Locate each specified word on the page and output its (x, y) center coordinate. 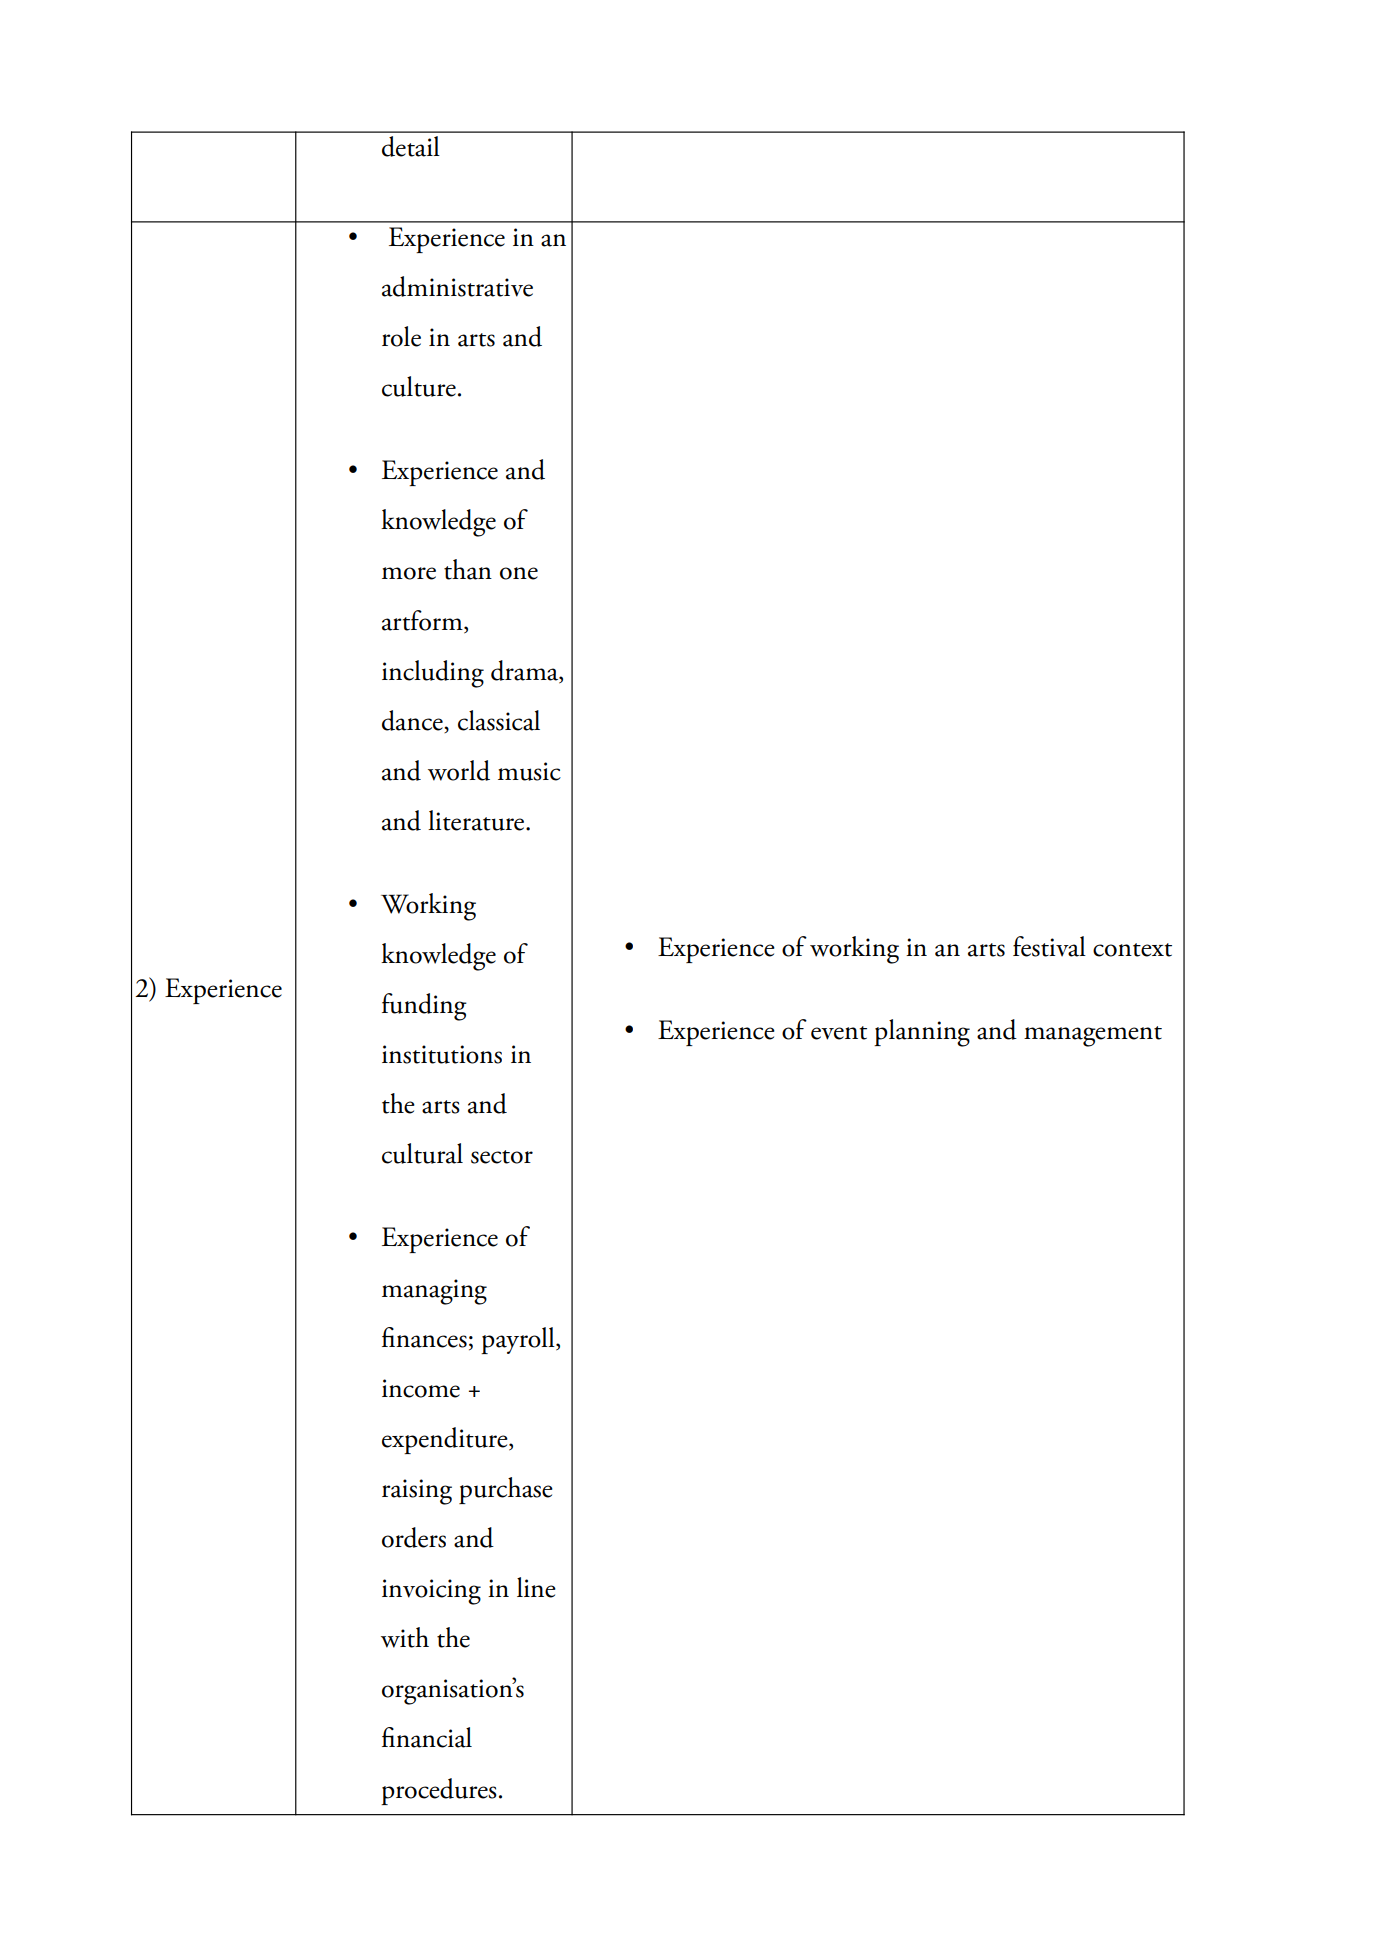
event (839, 1033)
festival (1049, 946)
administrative (457, 286)
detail (411, 146)
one (519, 573)
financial (427, 1737)
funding (424, 1007)
